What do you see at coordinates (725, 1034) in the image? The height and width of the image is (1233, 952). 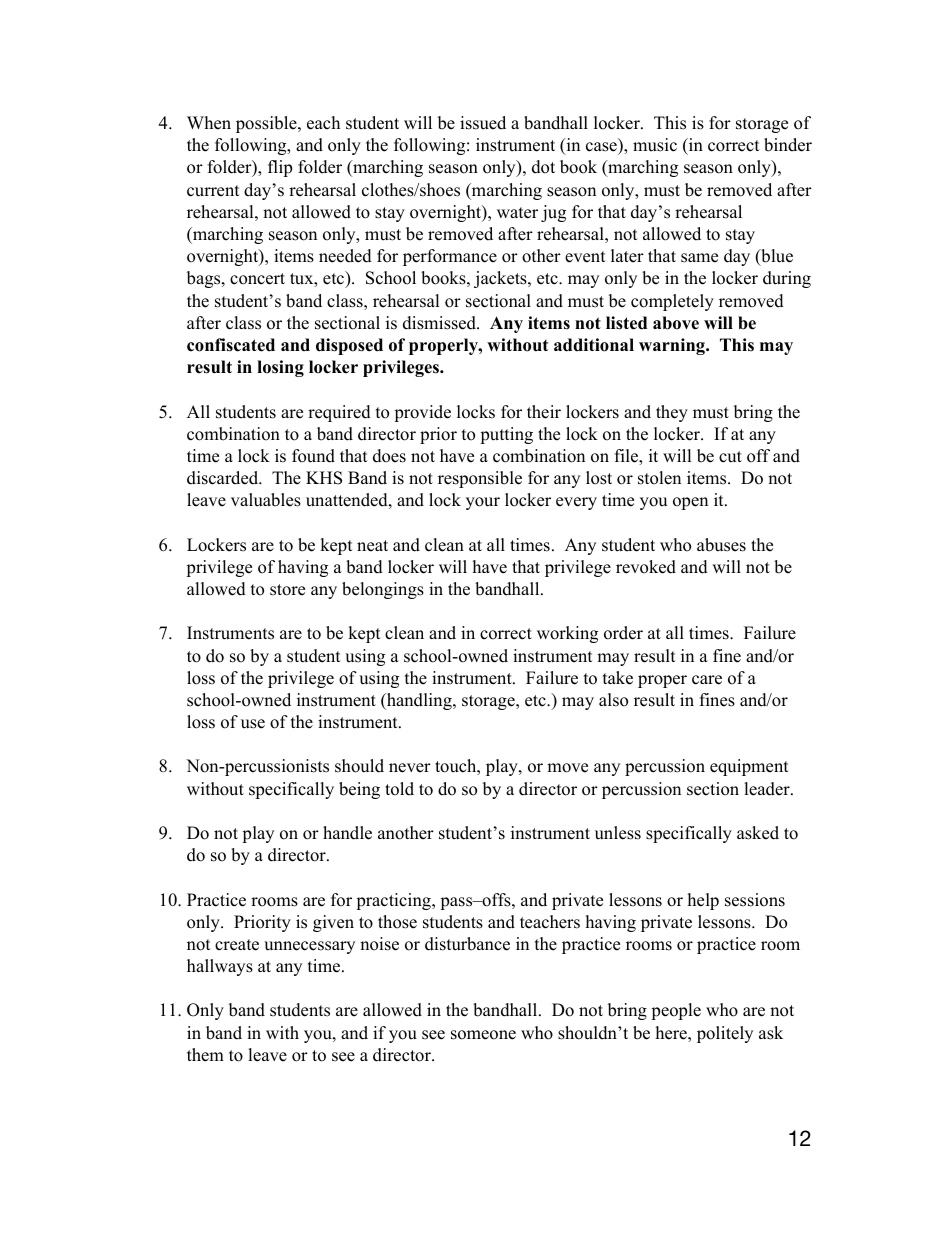 I see `politely` at bounding box center [725, 1034].
